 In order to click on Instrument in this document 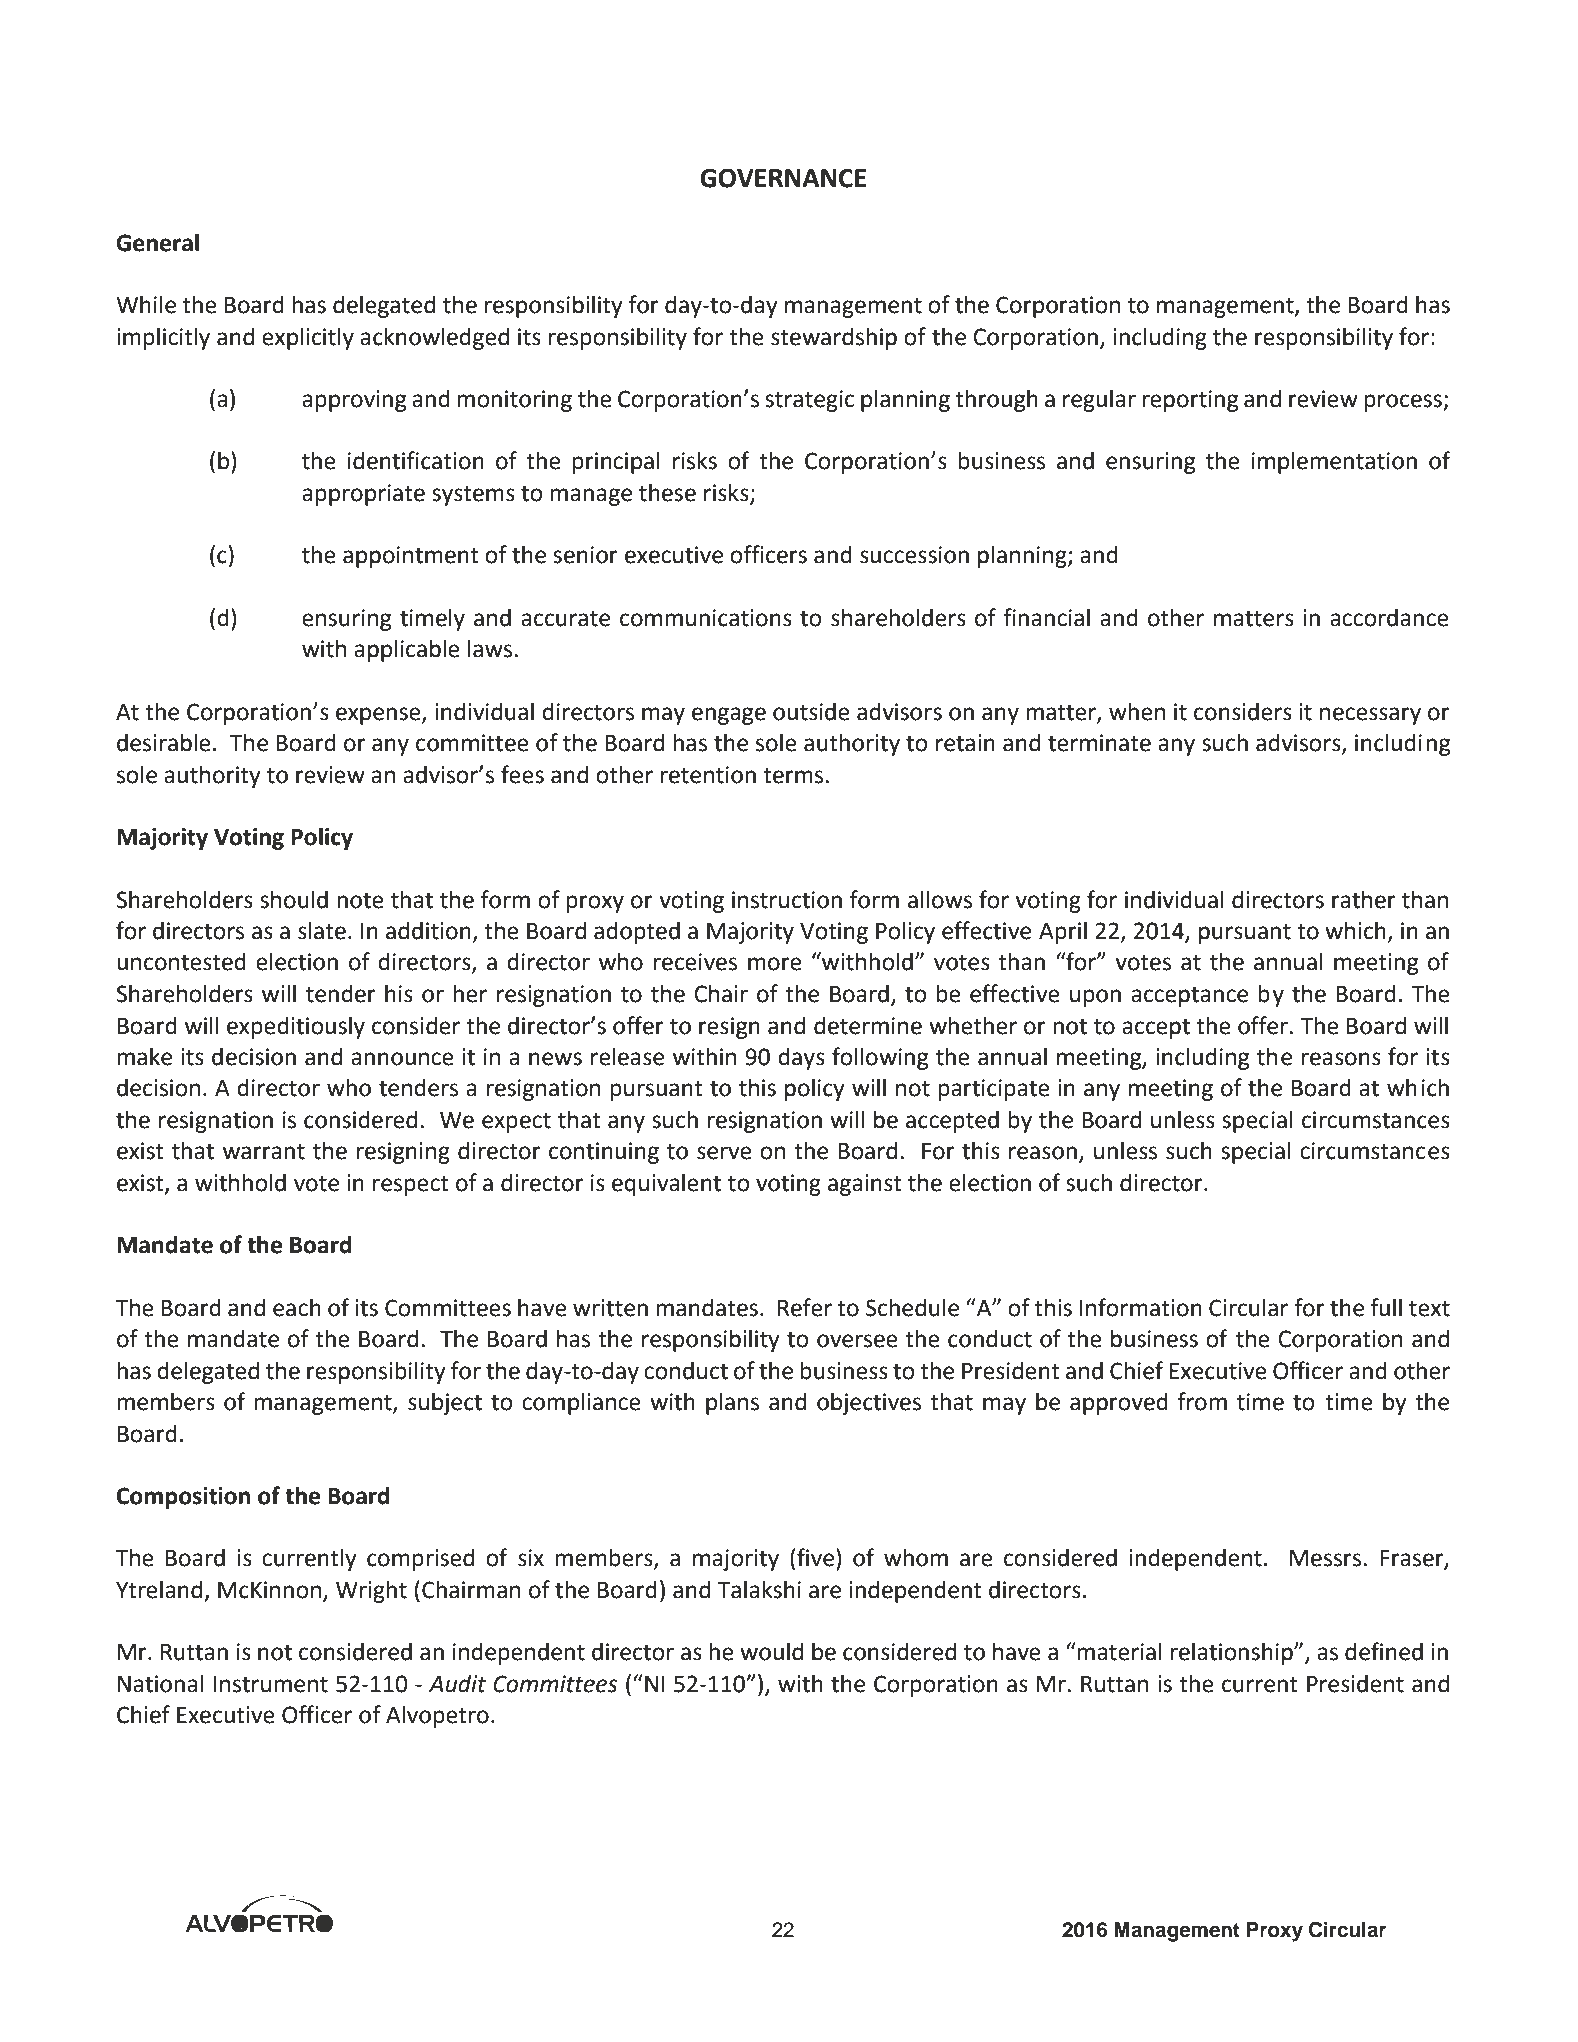, I will do `click(271, 1684)`.
